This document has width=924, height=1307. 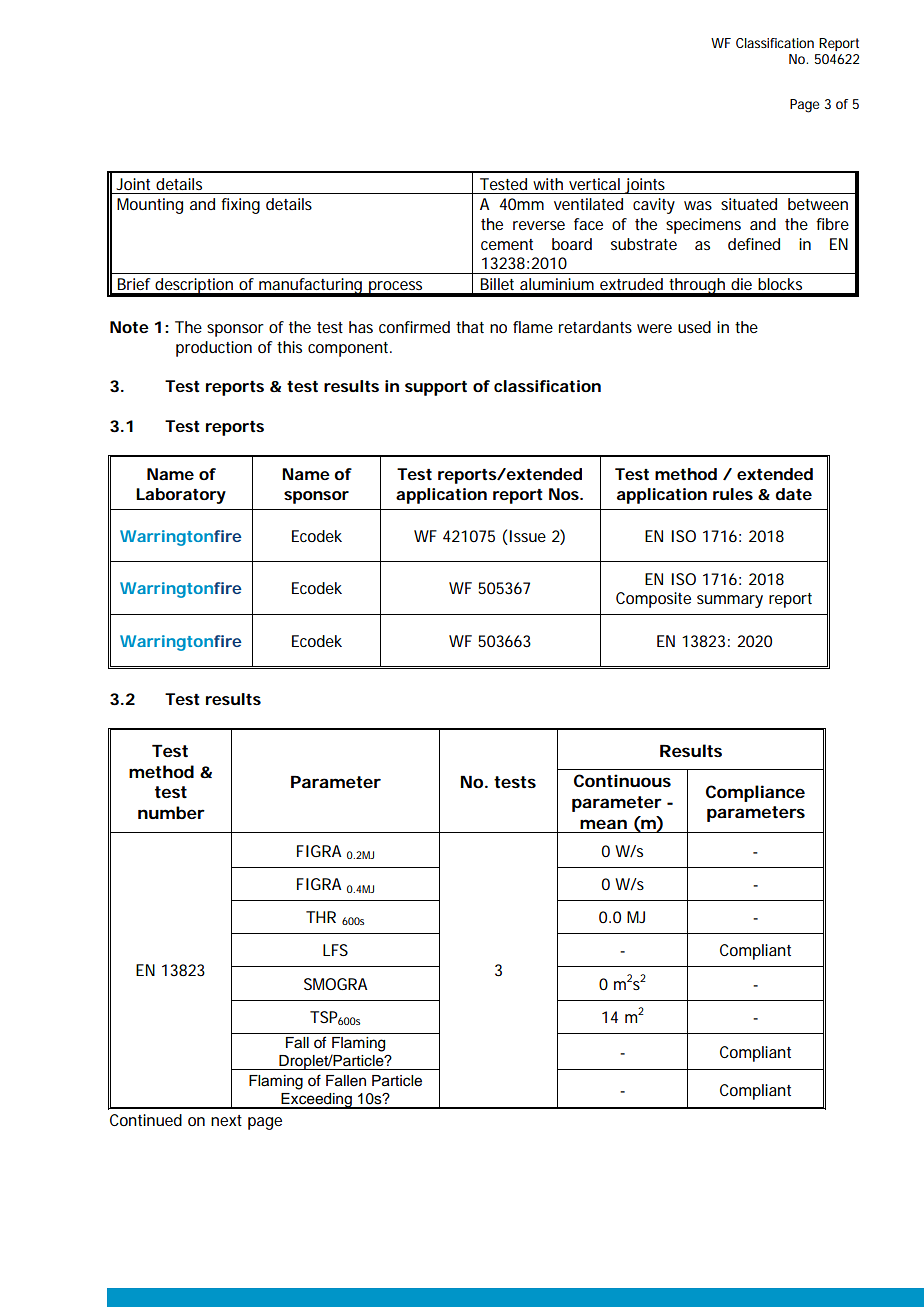 I want to click on Laboratory, so click(x=181, y=496).
